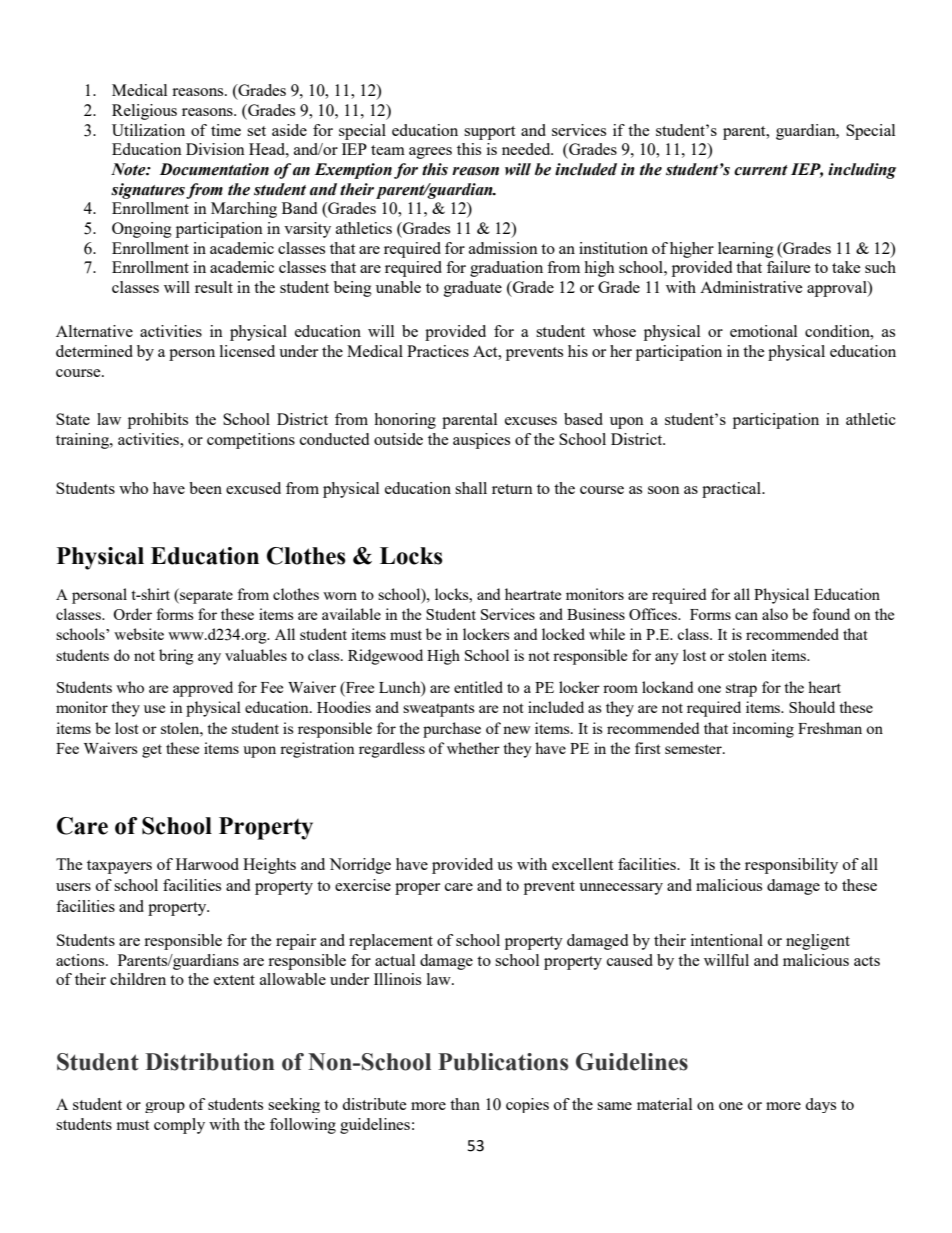 This image has height=1233, width=952. Describe the element at coordinates (132, 614) in the image. I see `Order` at that location.
